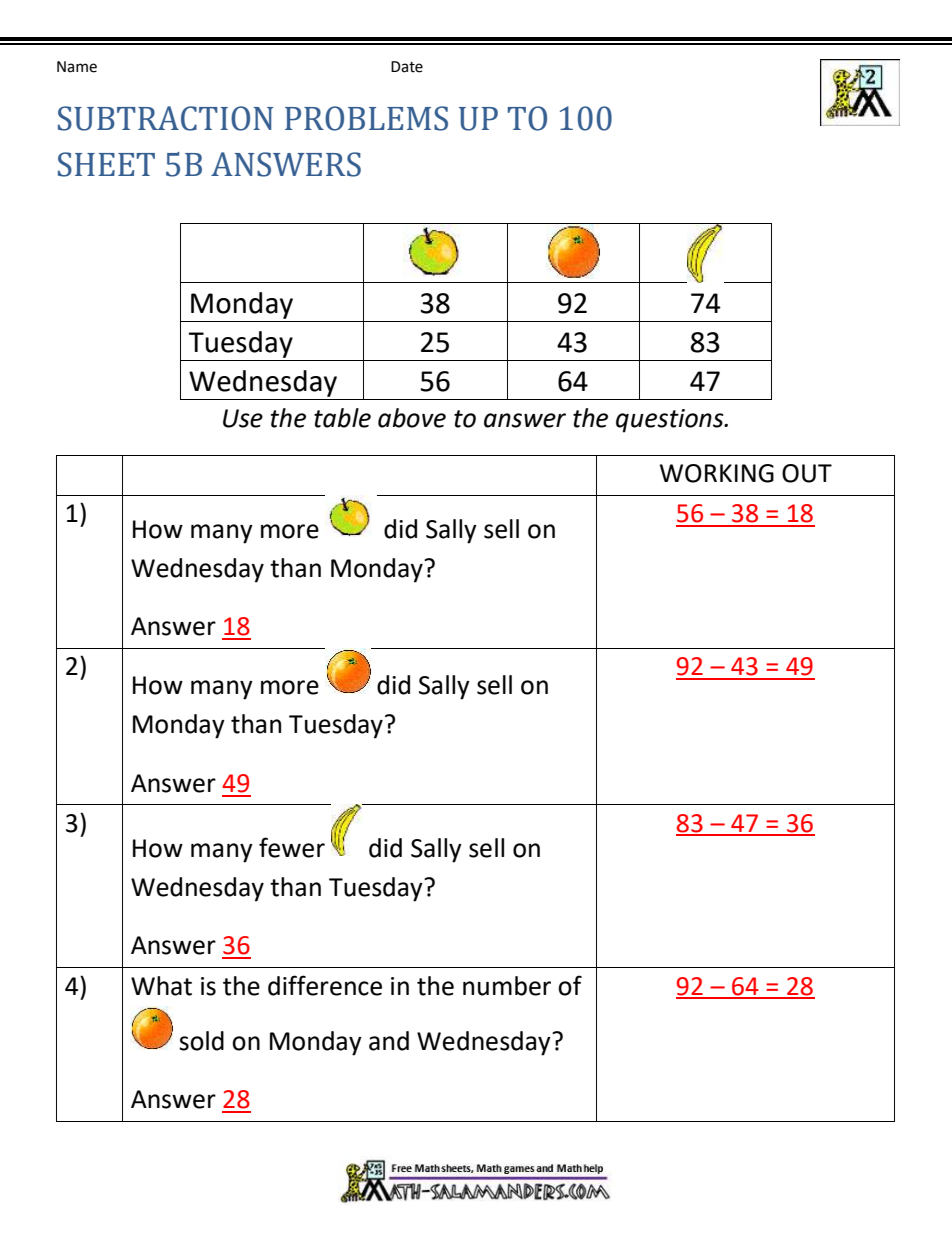 The image size is (952, 1233). What do you see at coordinates (243, 418) in the screenshot?
I see `Use` at bounding box center [243, 418].
